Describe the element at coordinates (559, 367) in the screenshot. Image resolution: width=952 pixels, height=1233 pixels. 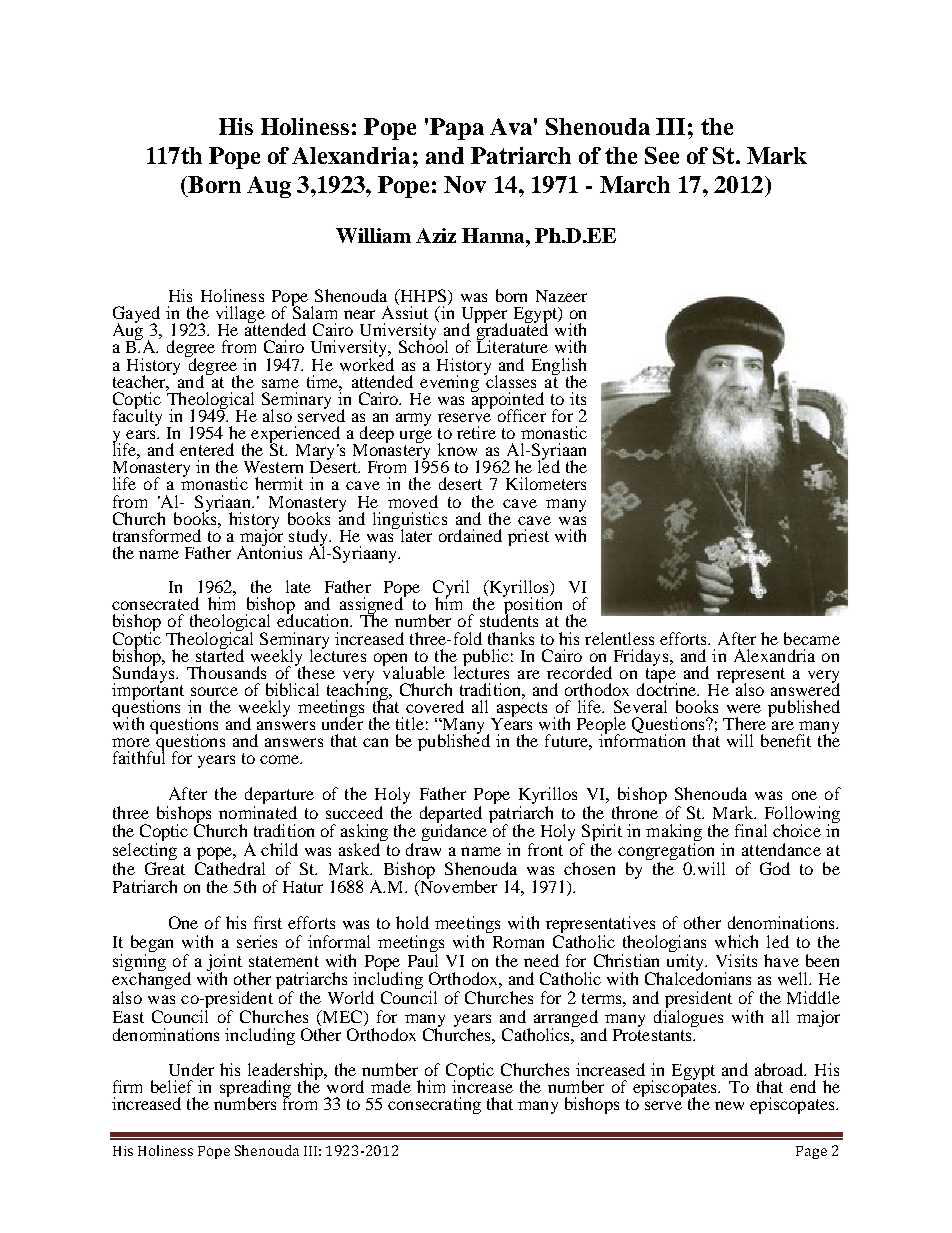
I see `English` at that location.
